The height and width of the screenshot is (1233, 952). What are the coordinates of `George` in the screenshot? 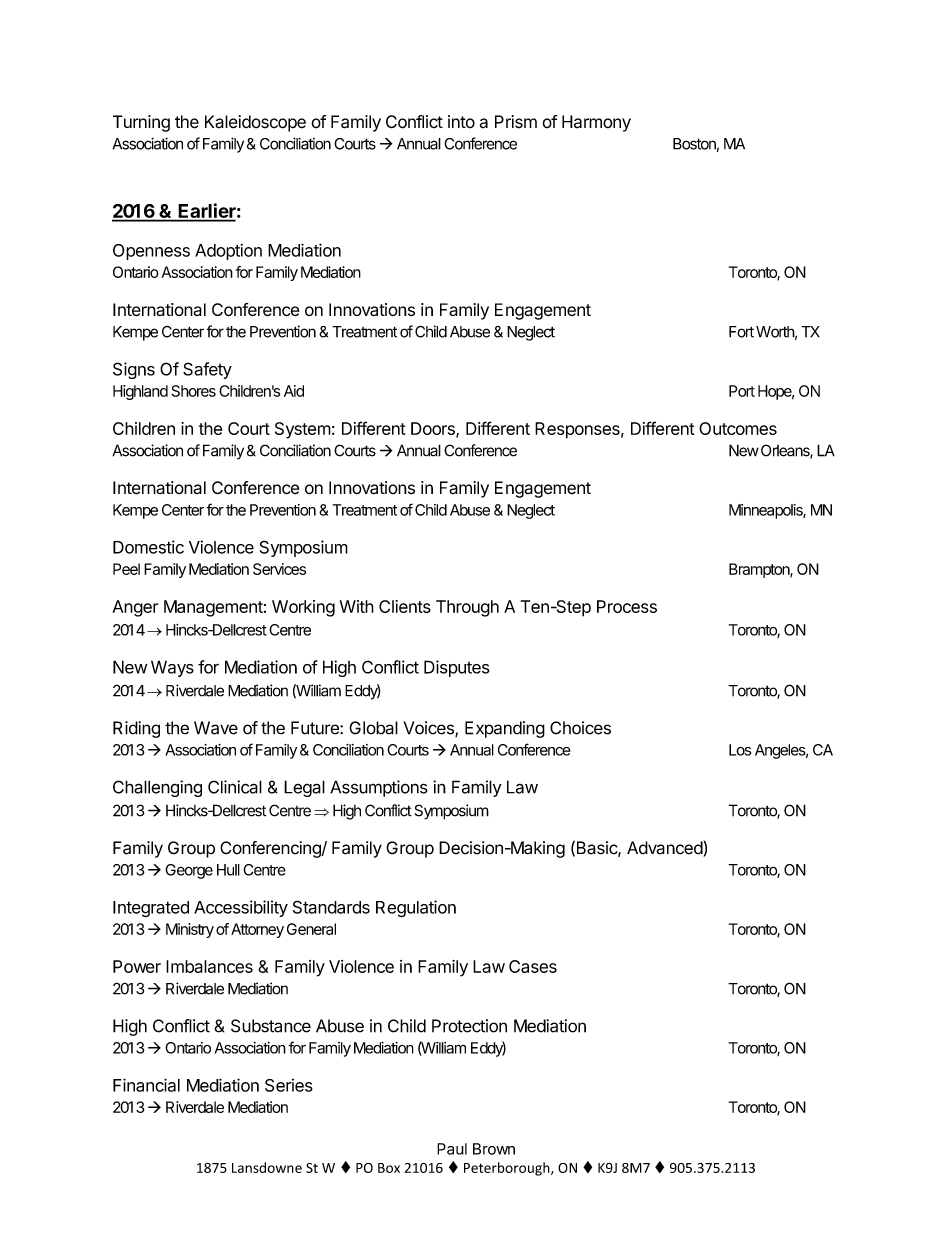 It's located at (189, 871).
